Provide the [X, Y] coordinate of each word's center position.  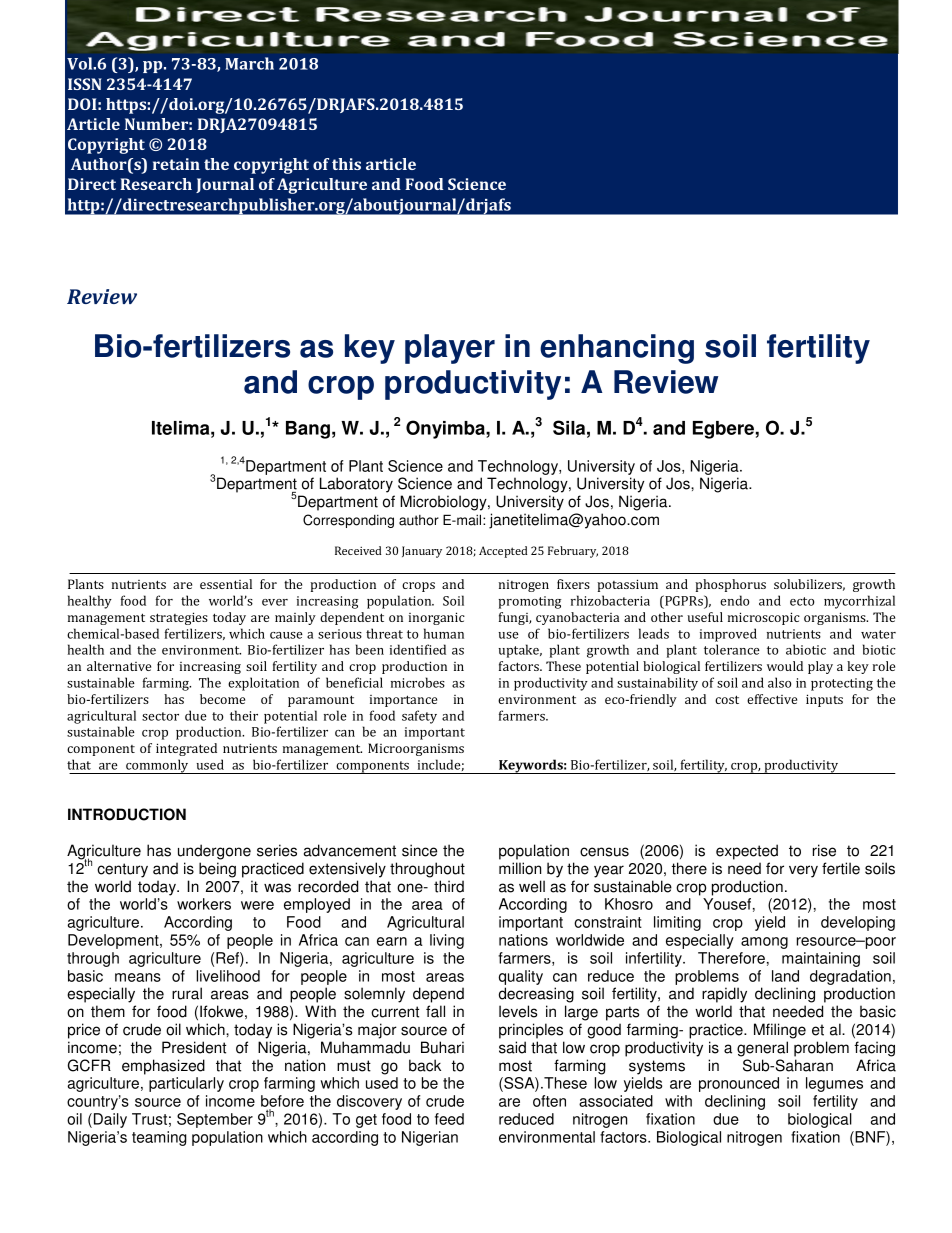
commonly [157, 766]
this [346, 164]
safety [419, 717]
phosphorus [730, 585]
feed [449, 1119]
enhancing [617, 349]
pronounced [739, 1084]
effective [772, 699]
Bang [308, 430]
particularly [186, 1084]
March [249, 63]
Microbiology [444, 503]
